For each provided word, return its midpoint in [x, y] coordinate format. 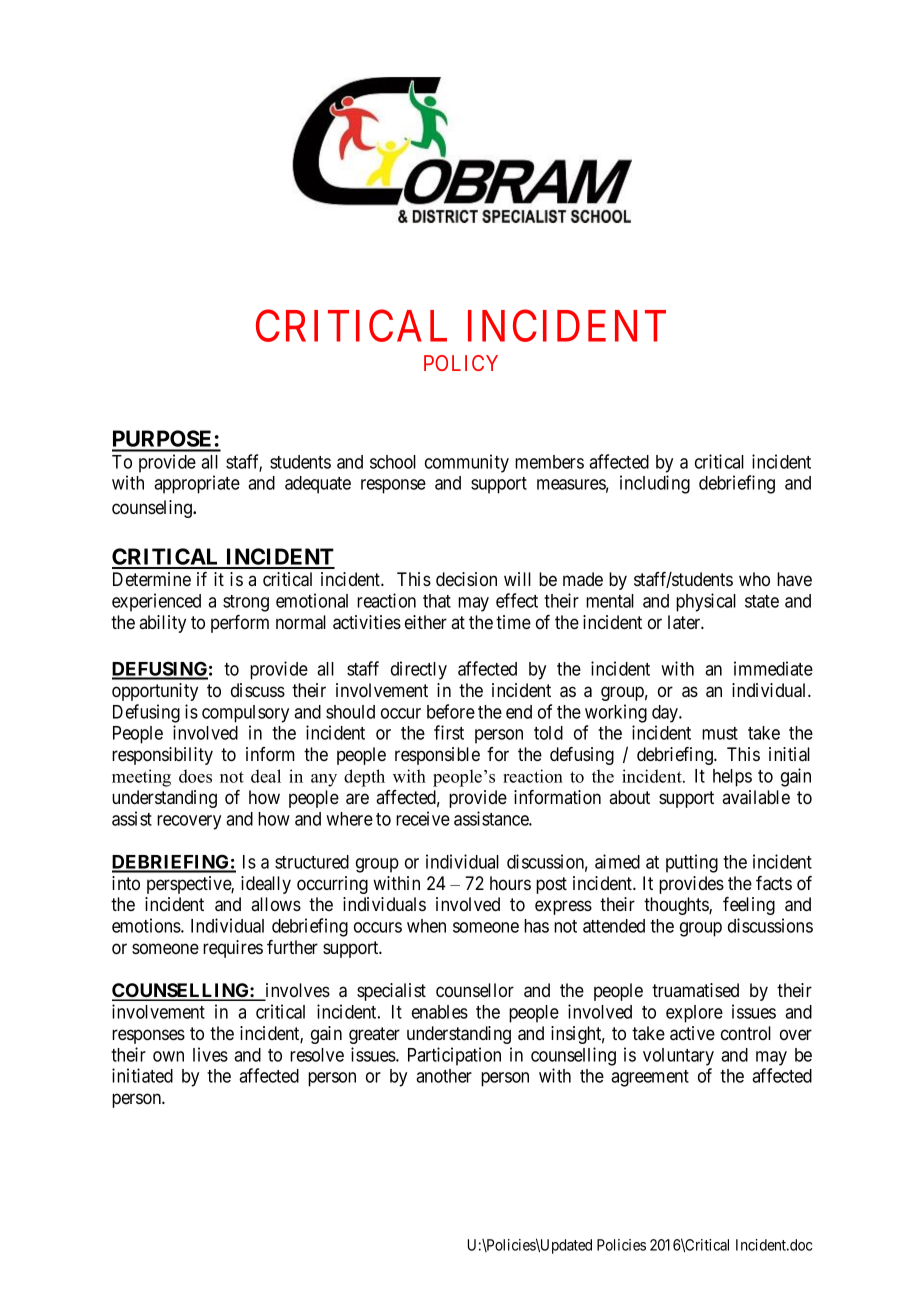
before [451, 711]
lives [210, 1054]
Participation [454, 1056]
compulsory [245, 714]
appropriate [197, 484]
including [655, 484]
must [720, 733]
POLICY [461, 363]
